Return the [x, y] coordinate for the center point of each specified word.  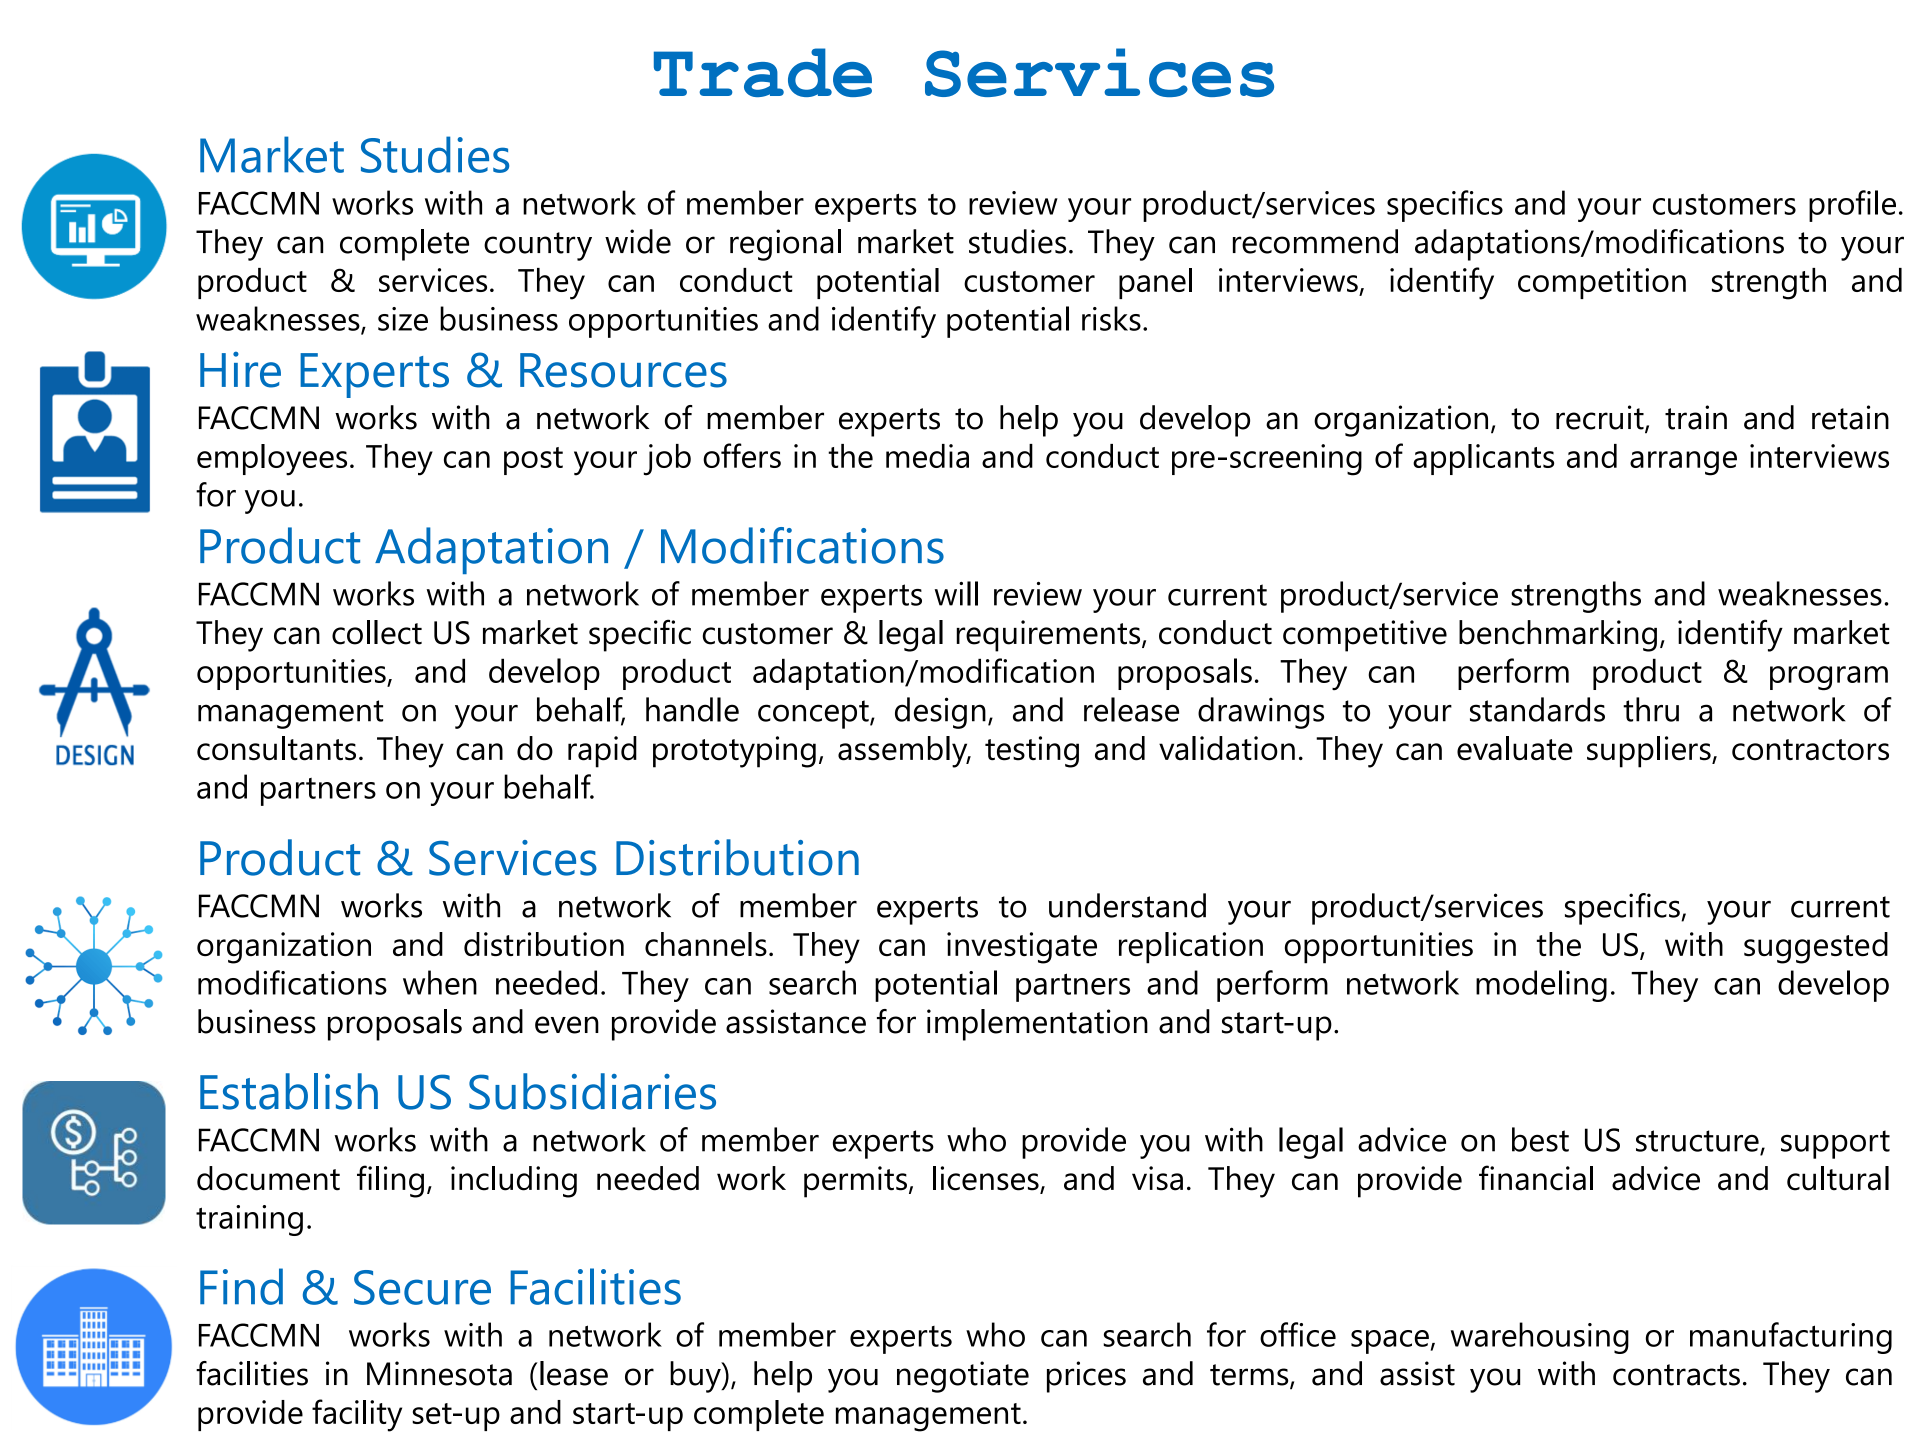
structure [1698, 1142]
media [927, 456]
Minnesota [439, 1373]
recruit [1601, 418]
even [567, 1025]
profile [1852, 206]
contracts [1676, 1375]
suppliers [1650, 752]
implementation [1037, 1025]
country [538, 246]
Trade [763, 72]
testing [1032, 752]
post [533, 461]
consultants [276, 748]
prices [1086, 1377]
